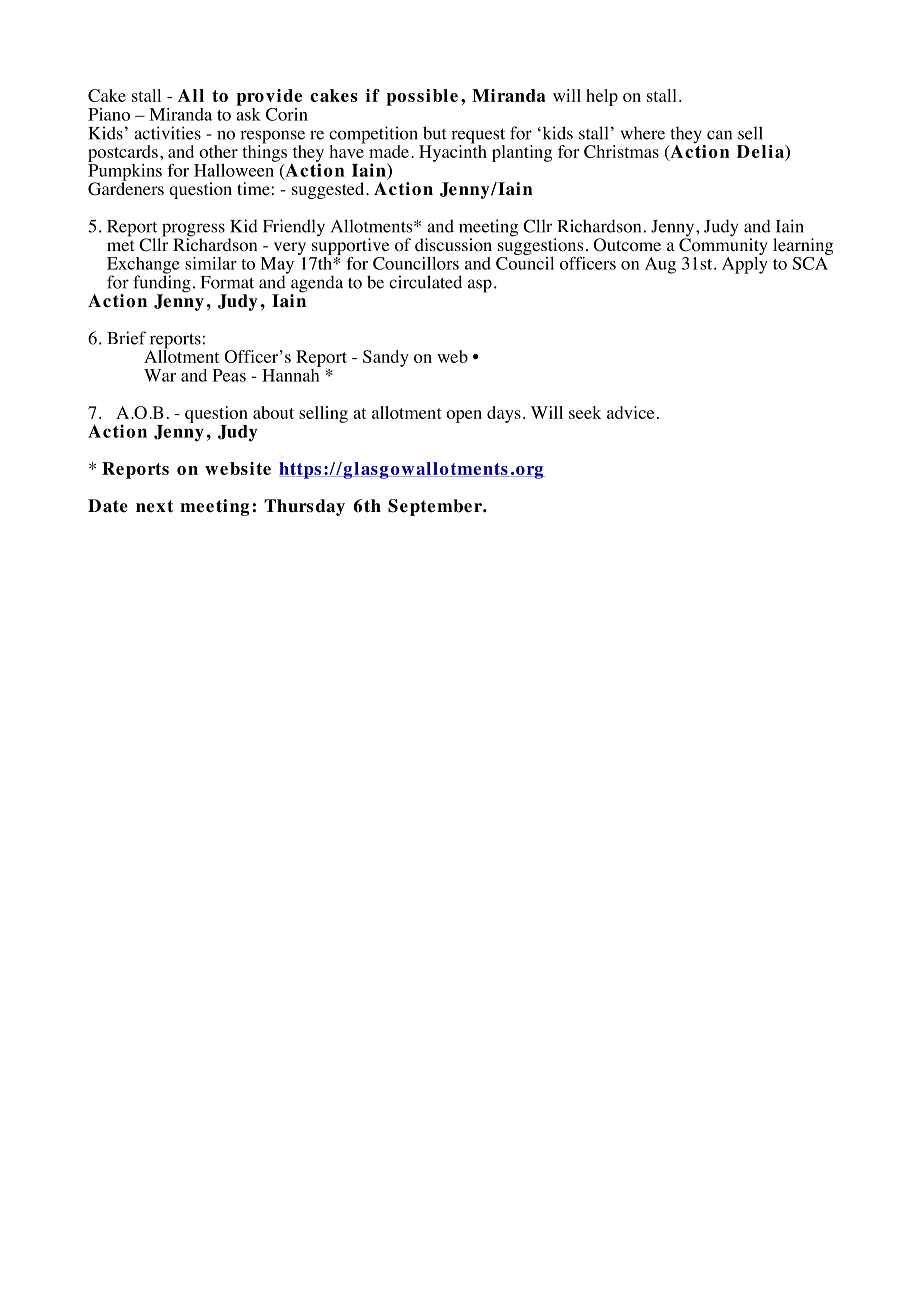 This document has height=1308, width=924. Describe the element at coordinates (719, 135) in the document. I see `can` at that location.
